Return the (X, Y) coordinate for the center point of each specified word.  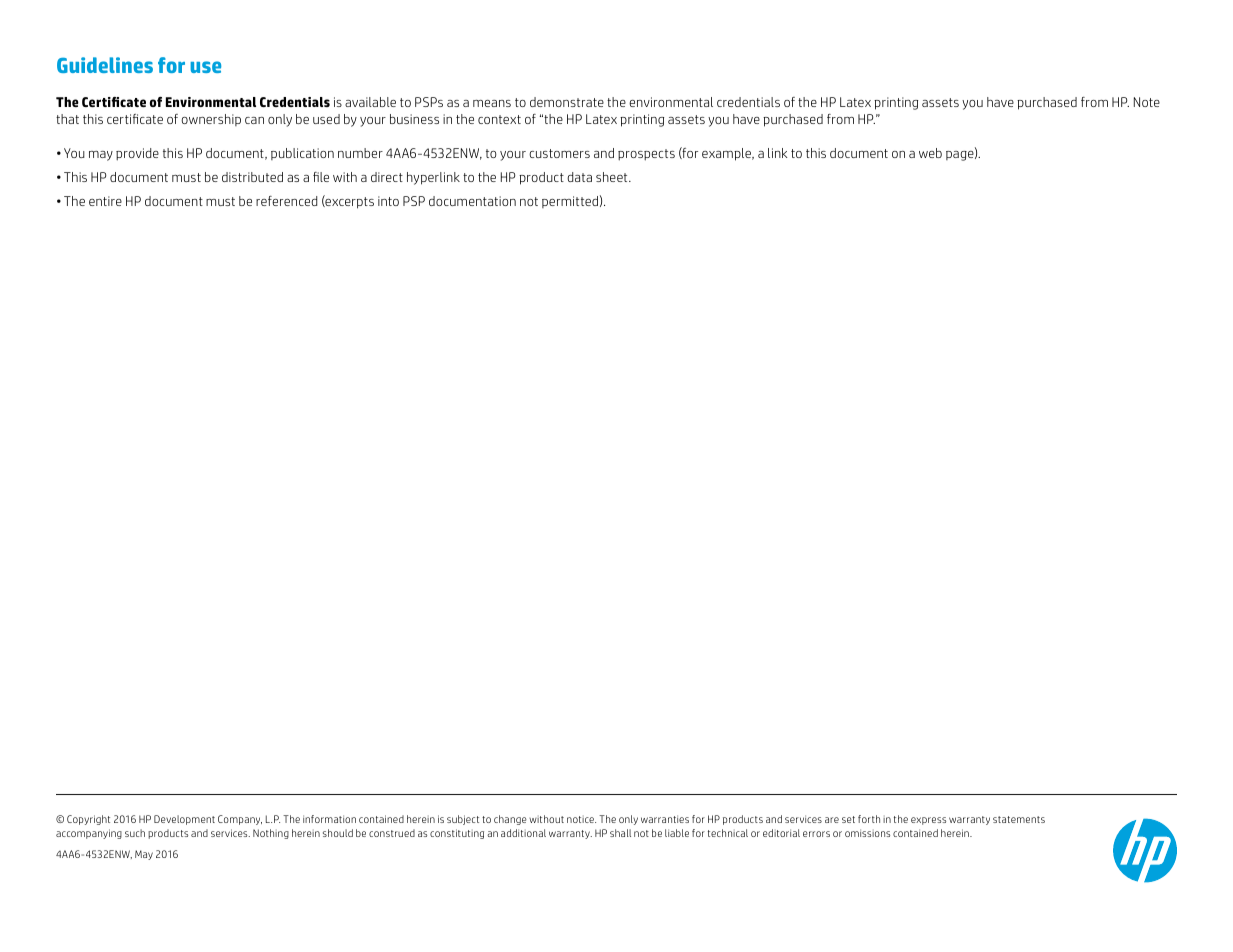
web (930, 153)
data (579, 177)
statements (1019, 819)
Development (184, 820)
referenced (286, 201)
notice (581, 819)
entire (105, 201)
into (388, 201)
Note (1147, 102)
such (135, 833)
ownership (211, 120)
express (928, 821)
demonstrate (567, 102)
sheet (613, 177)
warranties (665, 819)
